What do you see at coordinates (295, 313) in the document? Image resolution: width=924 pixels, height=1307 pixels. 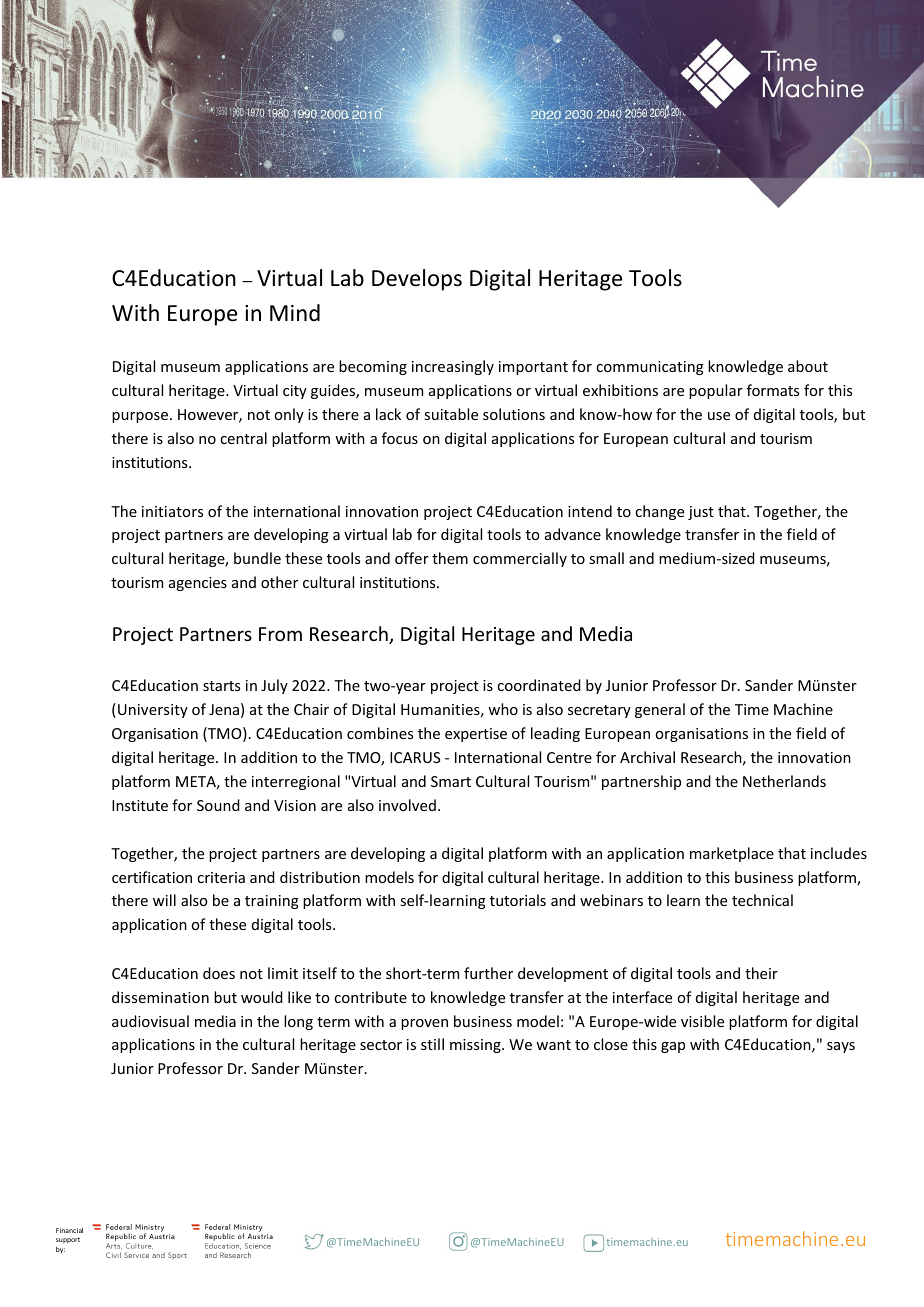 I see `Mind` at bounding box center [295, 313].
